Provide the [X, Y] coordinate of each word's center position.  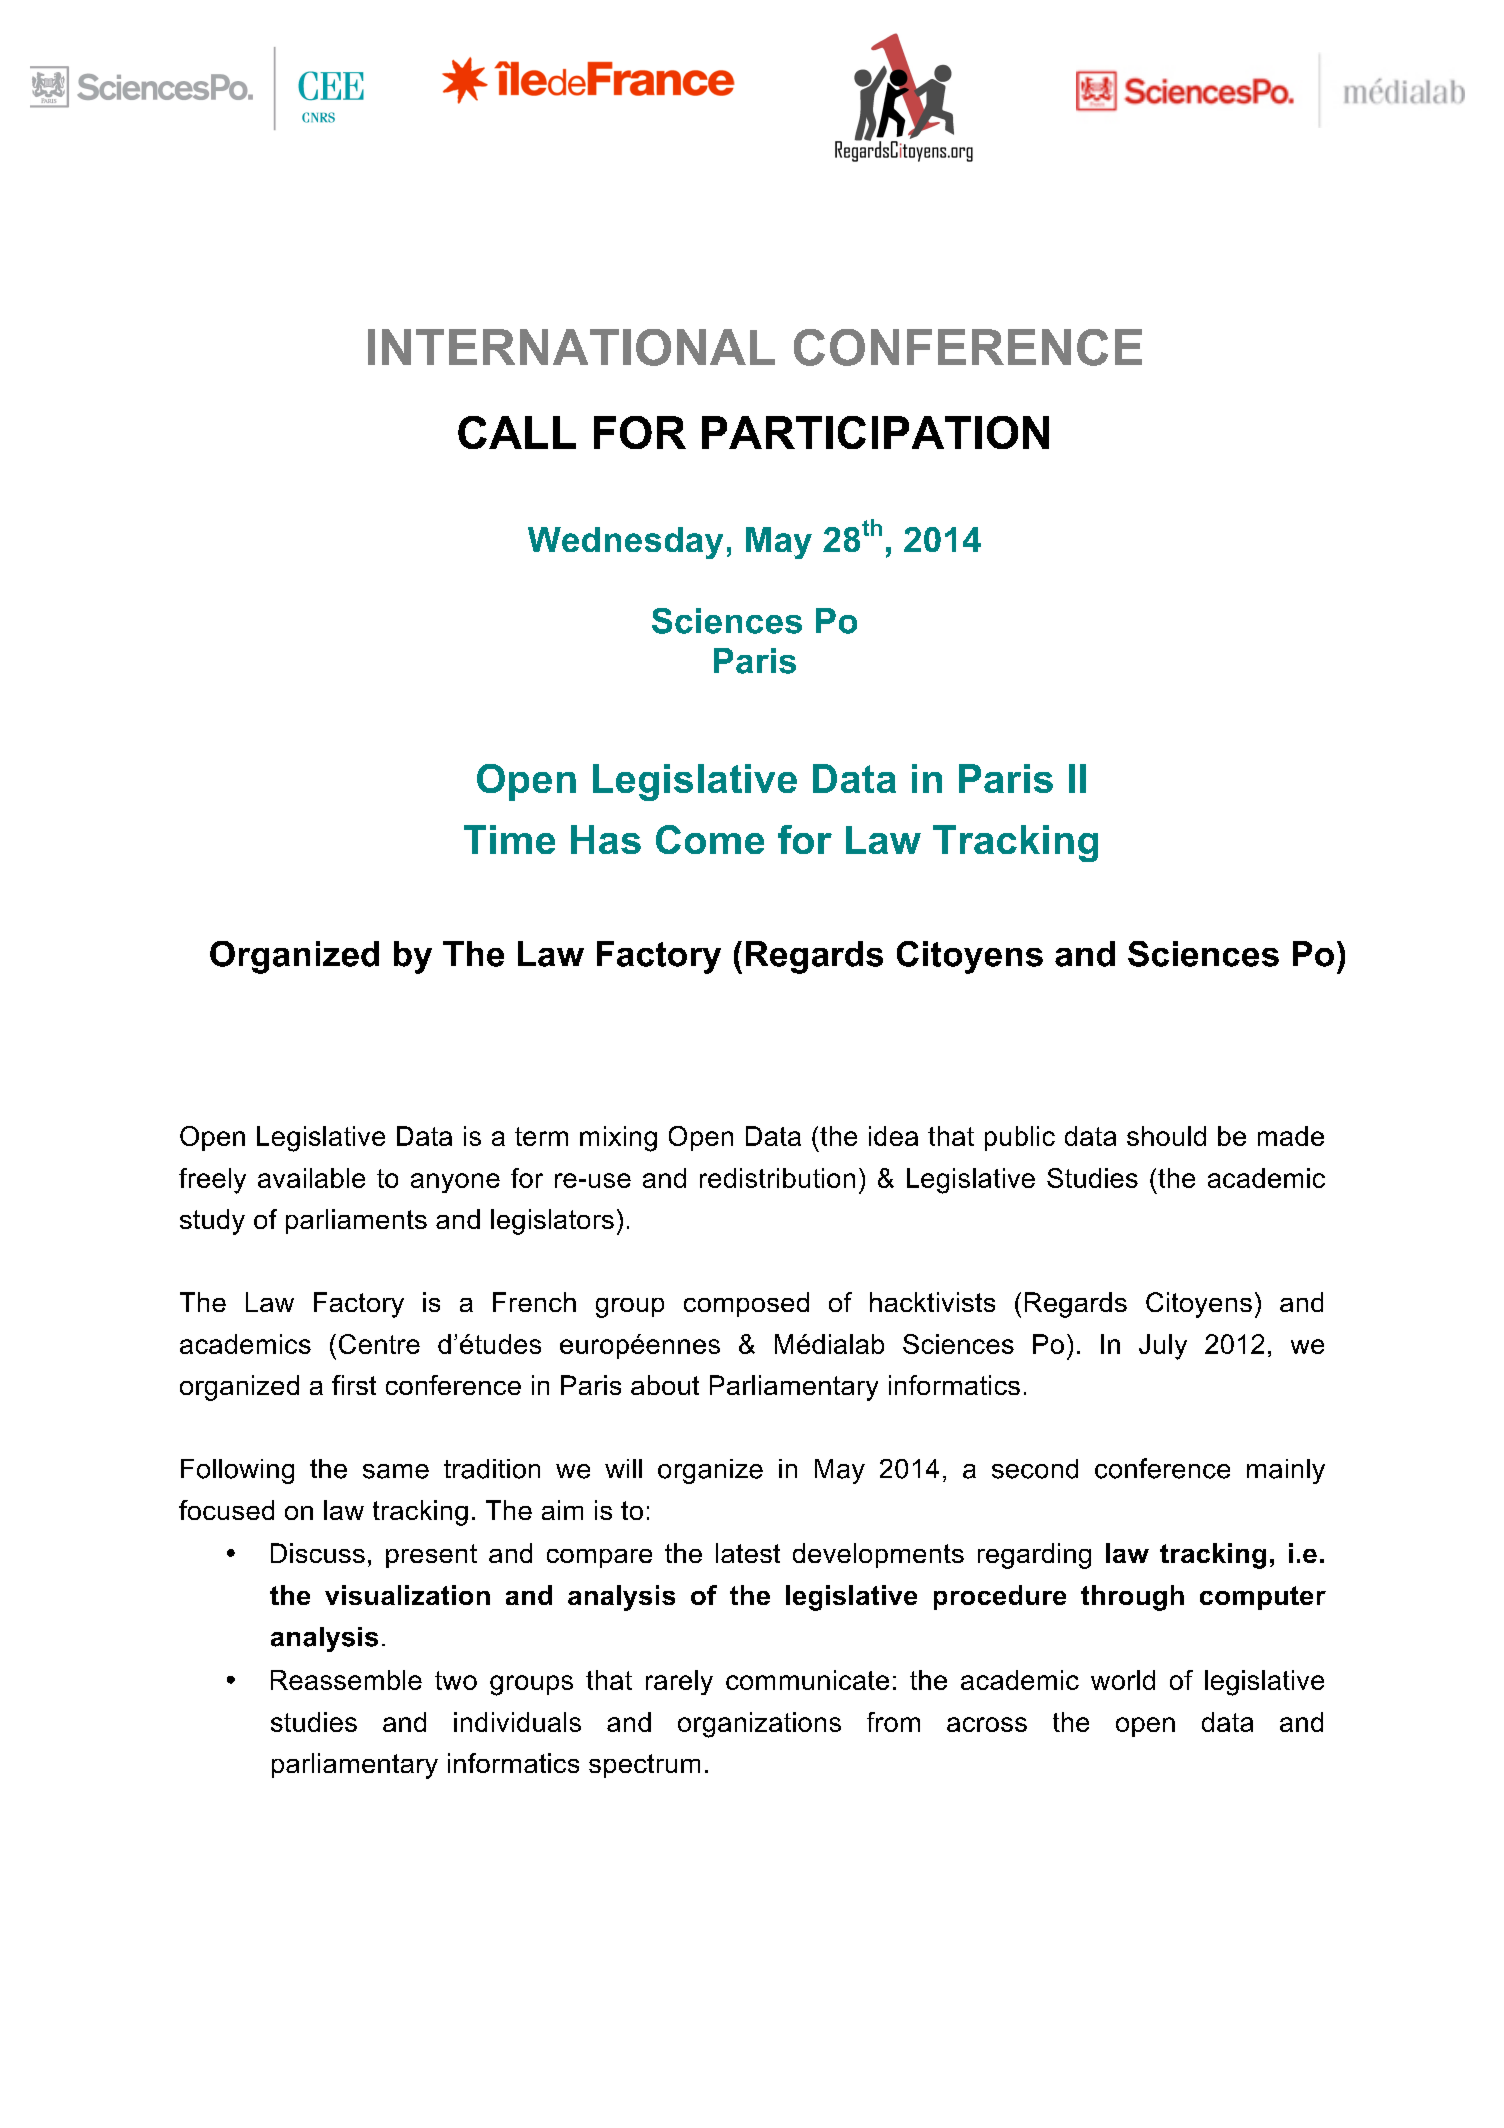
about [665, 1385]
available [311, 1178]
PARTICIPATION [875, 432]
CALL [517, 432]
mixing [618, 1139]
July [1163, 1347]
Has [606, 839]
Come [710, 839]
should [1166, 1136]
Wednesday [625, 543]
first [354, 1385]
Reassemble [346, 1680]
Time [509, 839]
